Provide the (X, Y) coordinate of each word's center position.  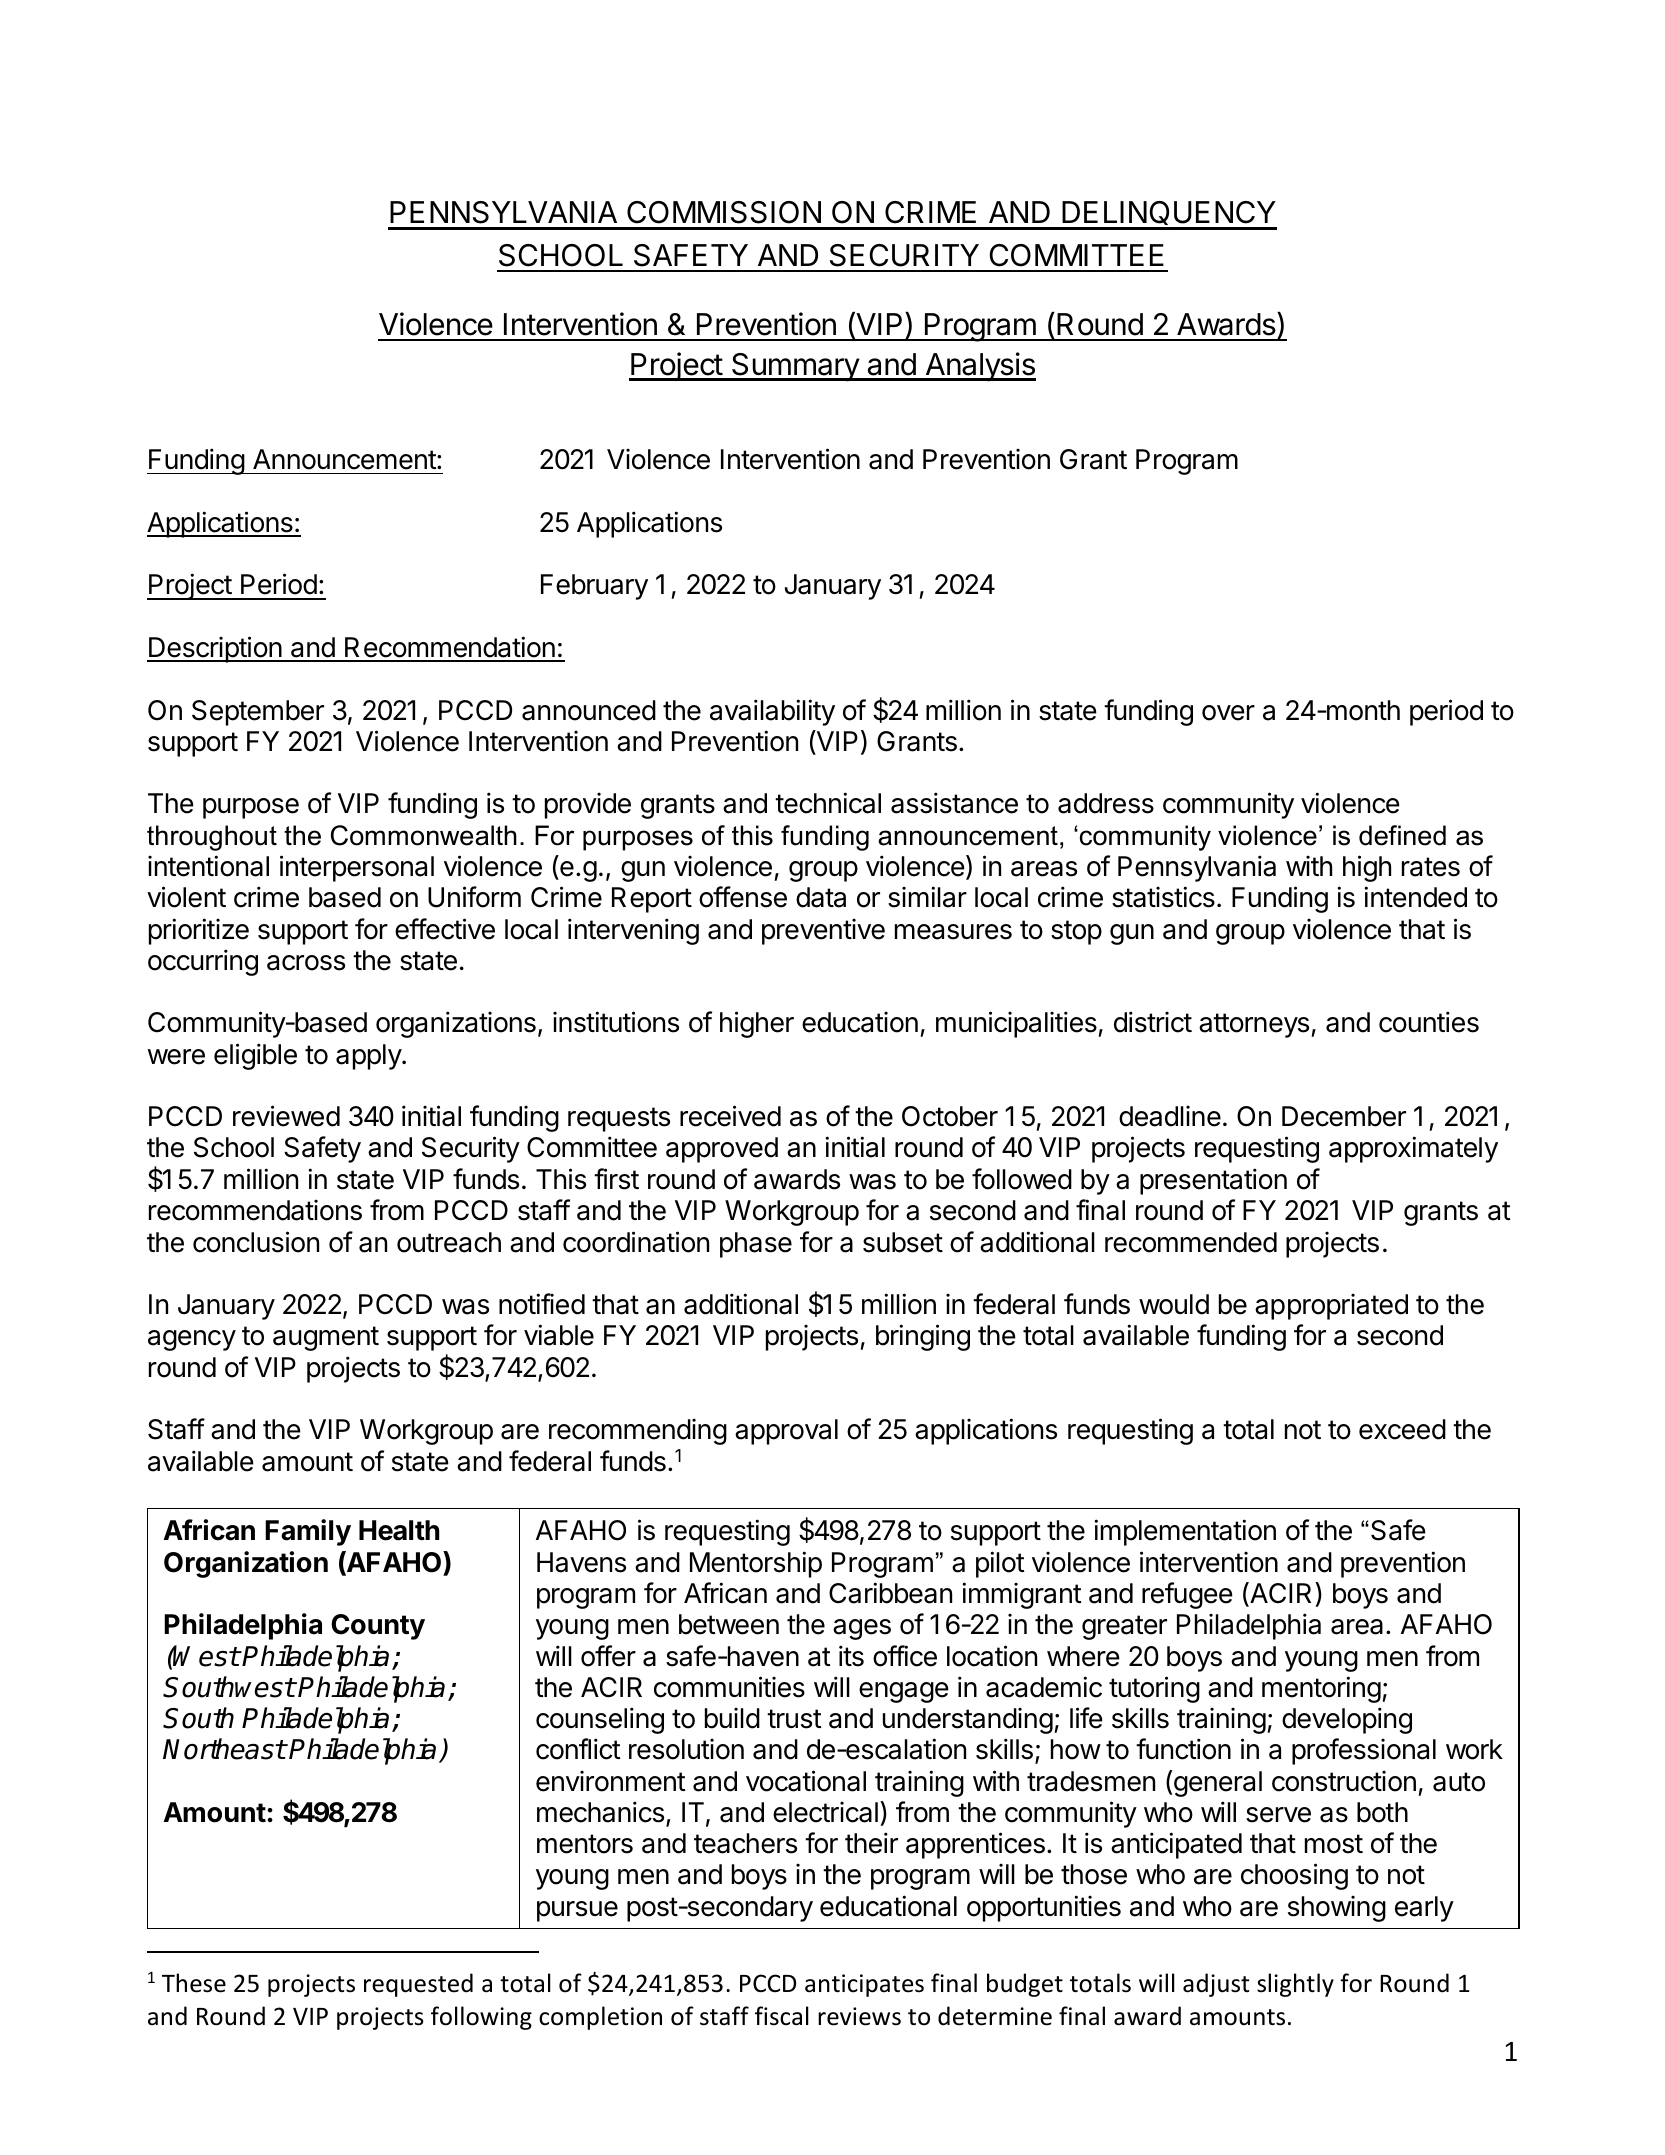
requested (418, 1985)
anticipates (864, 1985)
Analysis (979, 367)
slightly (1295, 1985)
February (594, 587)
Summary (795, 367)
